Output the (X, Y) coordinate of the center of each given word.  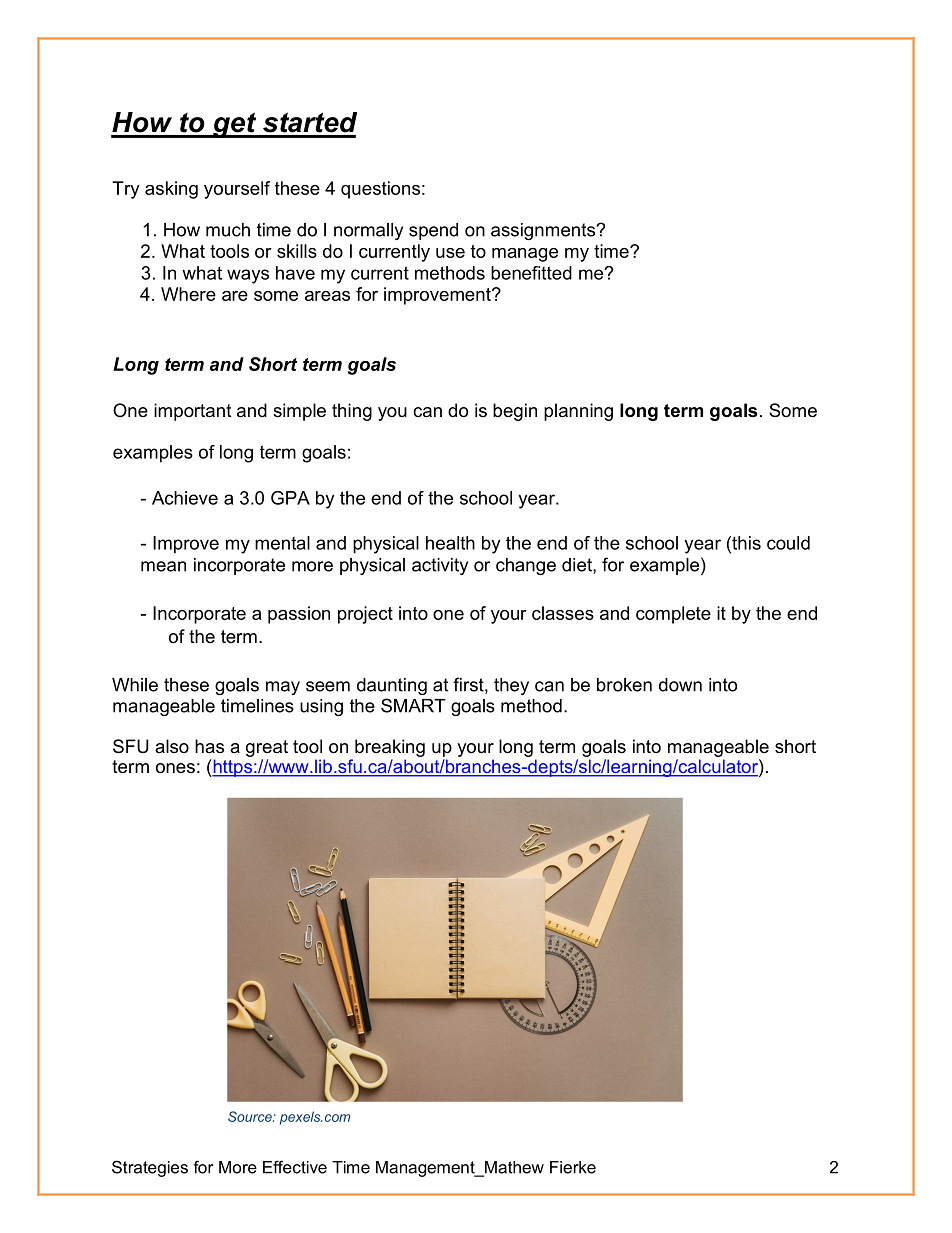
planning (578, 412)
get (235, 125)
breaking (390, 748)
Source (251, 1116)
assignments (544, 231)
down (680, 685)
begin (515, 412)
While (135, 685)
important (193, 412)
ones (175, 768)
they (511, 686)
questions (380, 190)
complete (673, 615)
